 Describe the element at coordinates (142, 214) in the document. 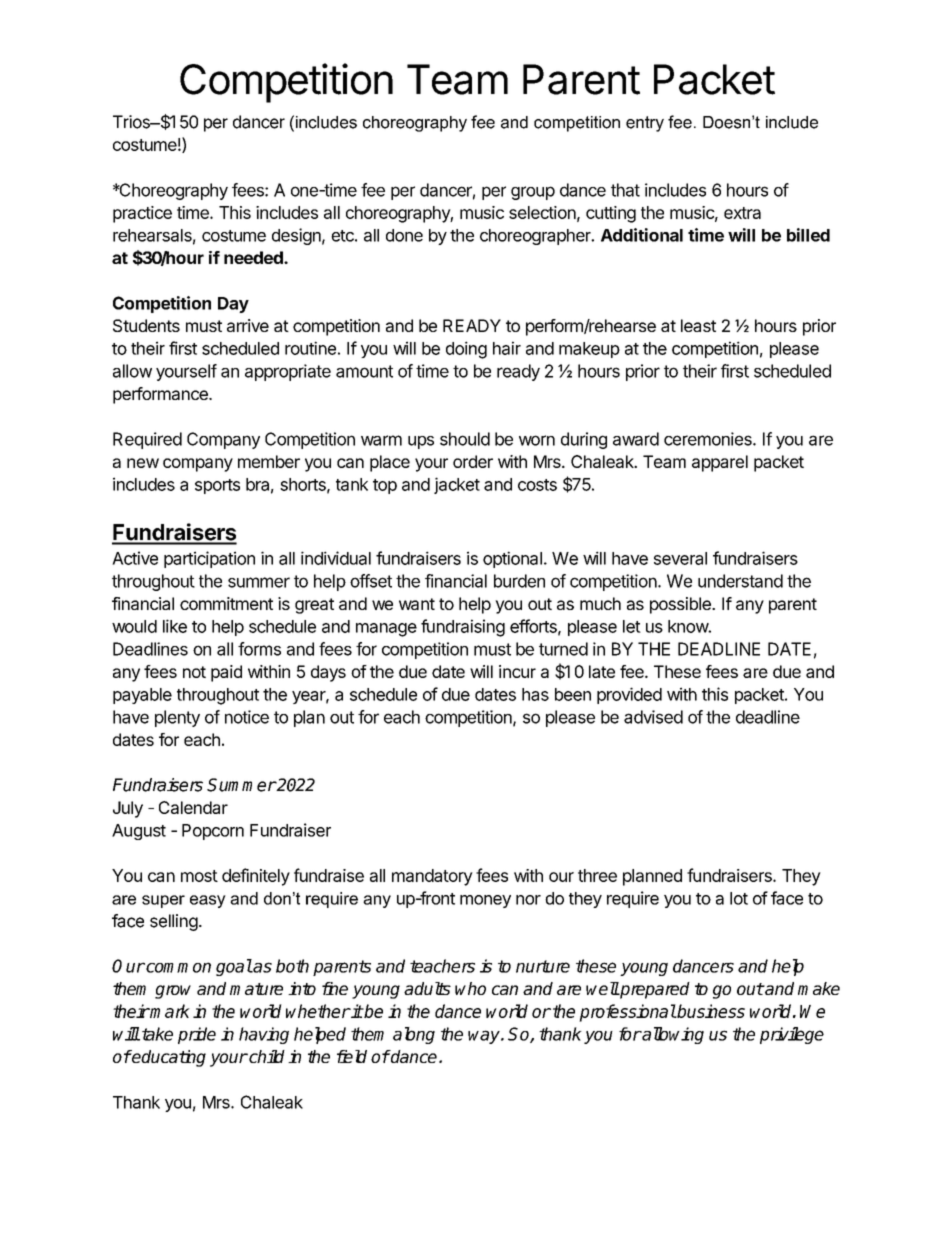

I see `practice` at that location.
